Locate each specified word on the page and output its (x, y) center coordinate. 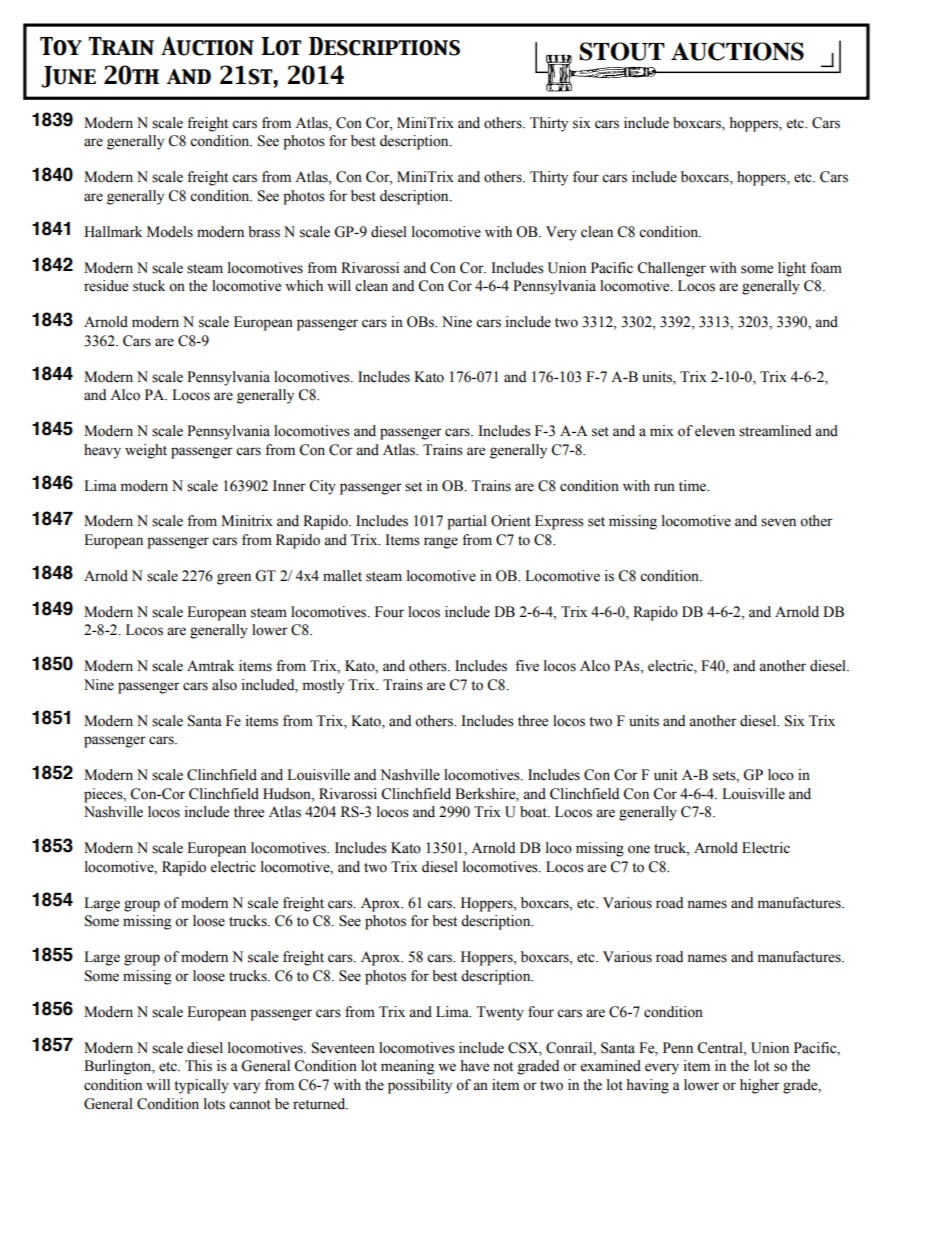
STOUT (622, 51)
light (792, 269)
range (441, 543)
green (234, 579)
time (693, 486)
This (198, 1066)
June (69, 77)
